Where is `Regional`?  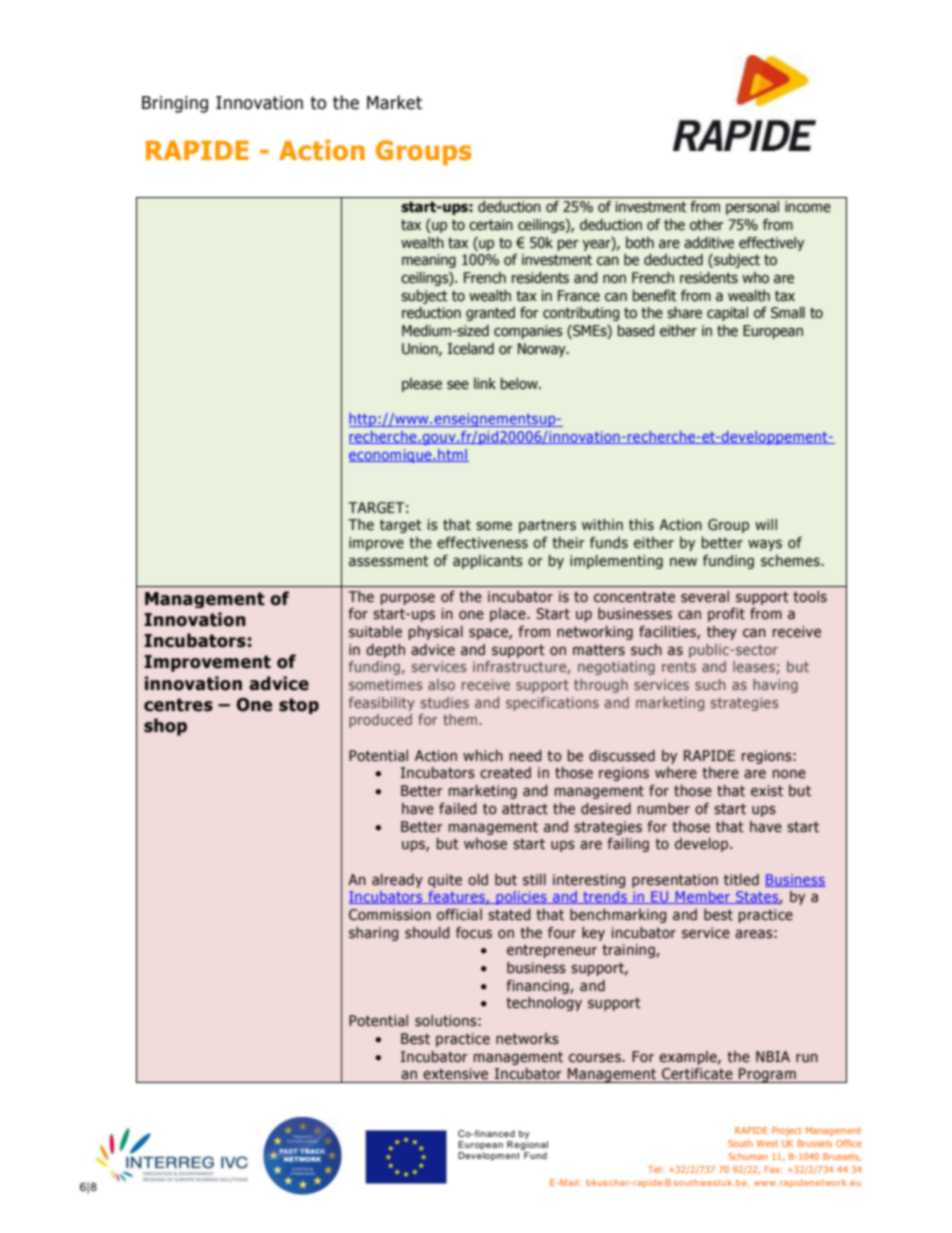
Regional is located at coordinates (527, 1147).
